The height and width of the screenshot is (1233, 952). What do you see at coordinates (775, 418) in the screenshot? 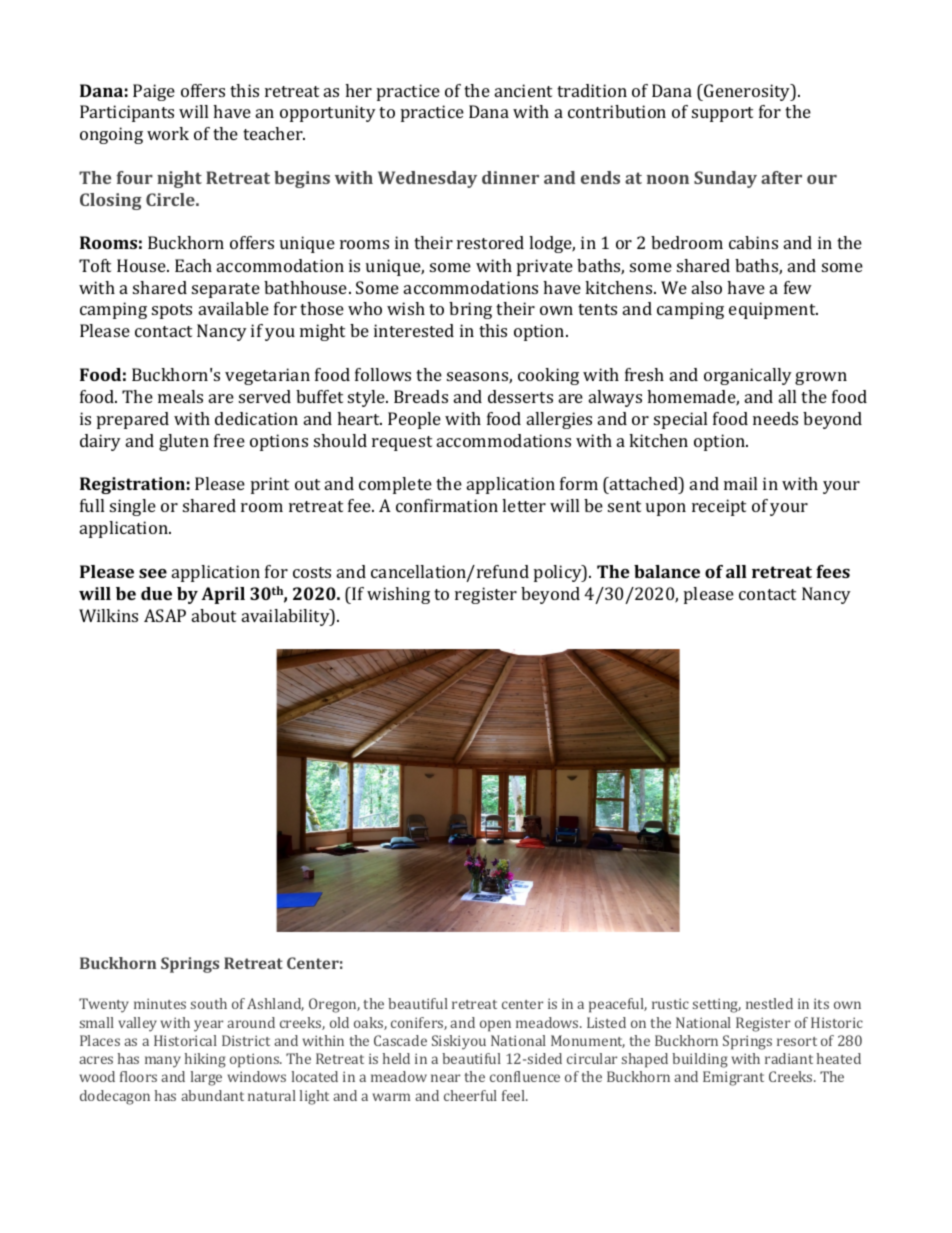
I see `needs` at bounding box center [775, 418].
